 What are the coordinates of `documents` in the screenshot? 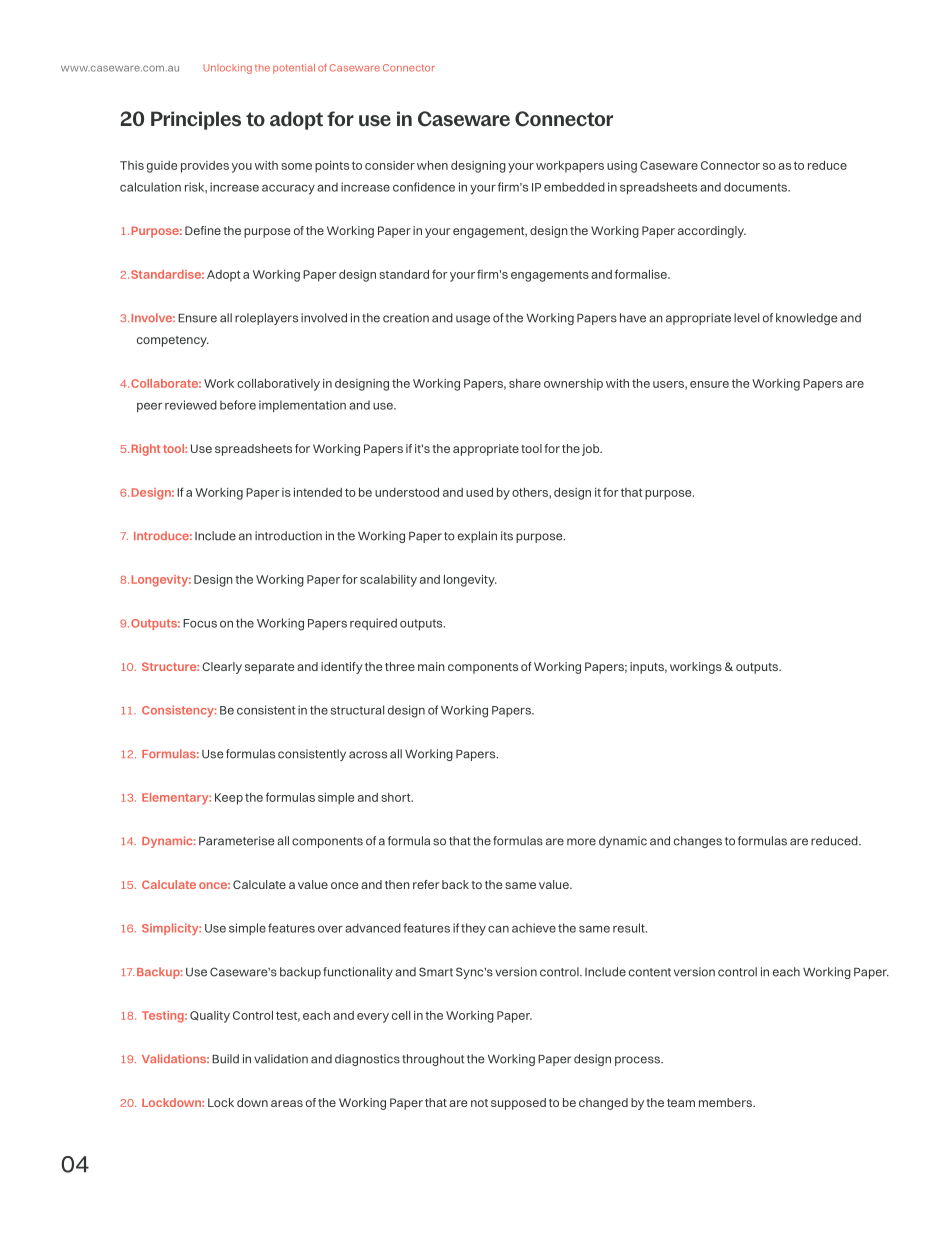 It's located at (756, 187).
